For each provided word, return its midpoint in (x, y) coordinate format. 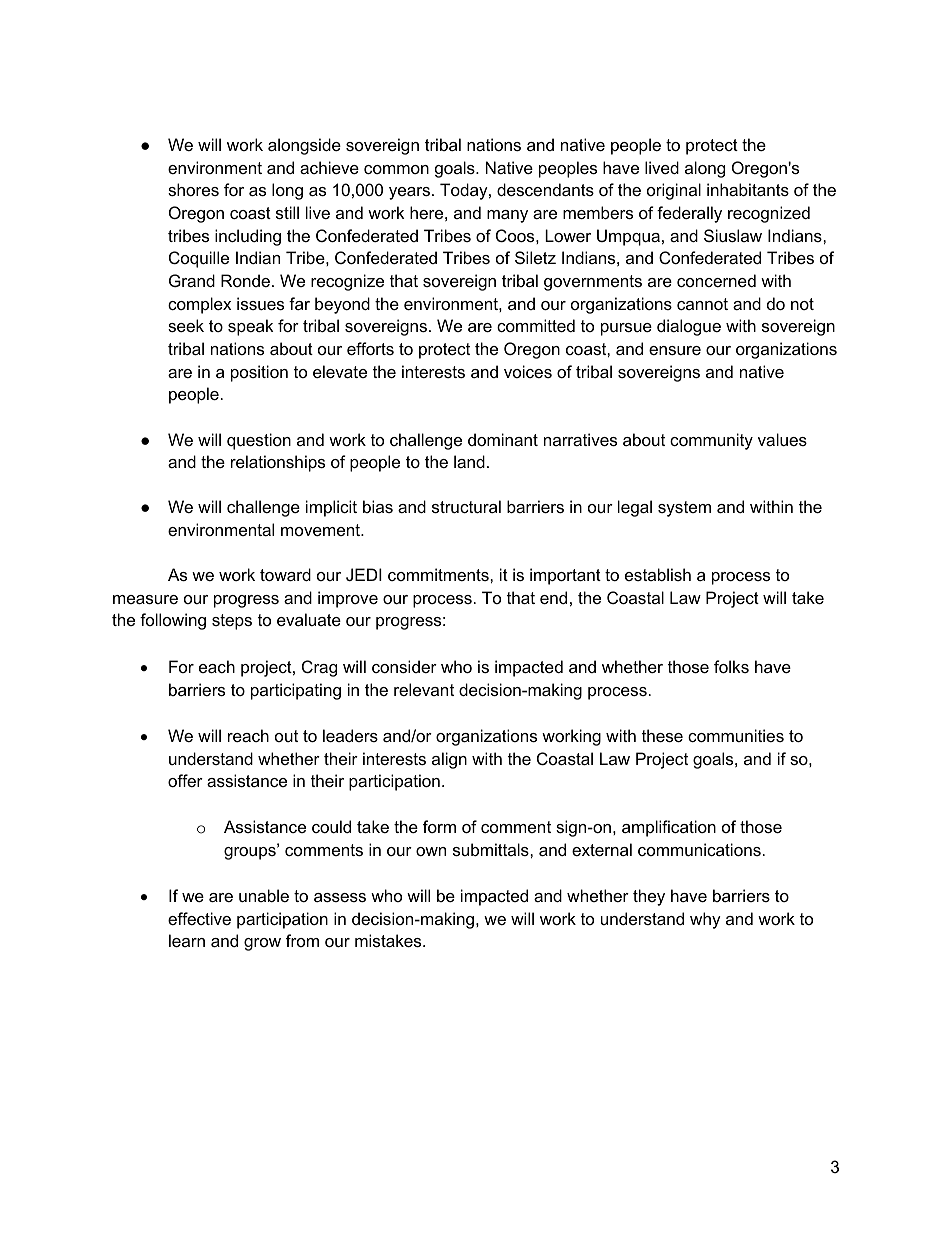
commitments (439, 574)
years (409, 193)
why (705, 920)
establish (658, 574)
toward (285, 574)
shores (193, 189)
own (431, 851)
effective (199, 918)
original (674, 191)
